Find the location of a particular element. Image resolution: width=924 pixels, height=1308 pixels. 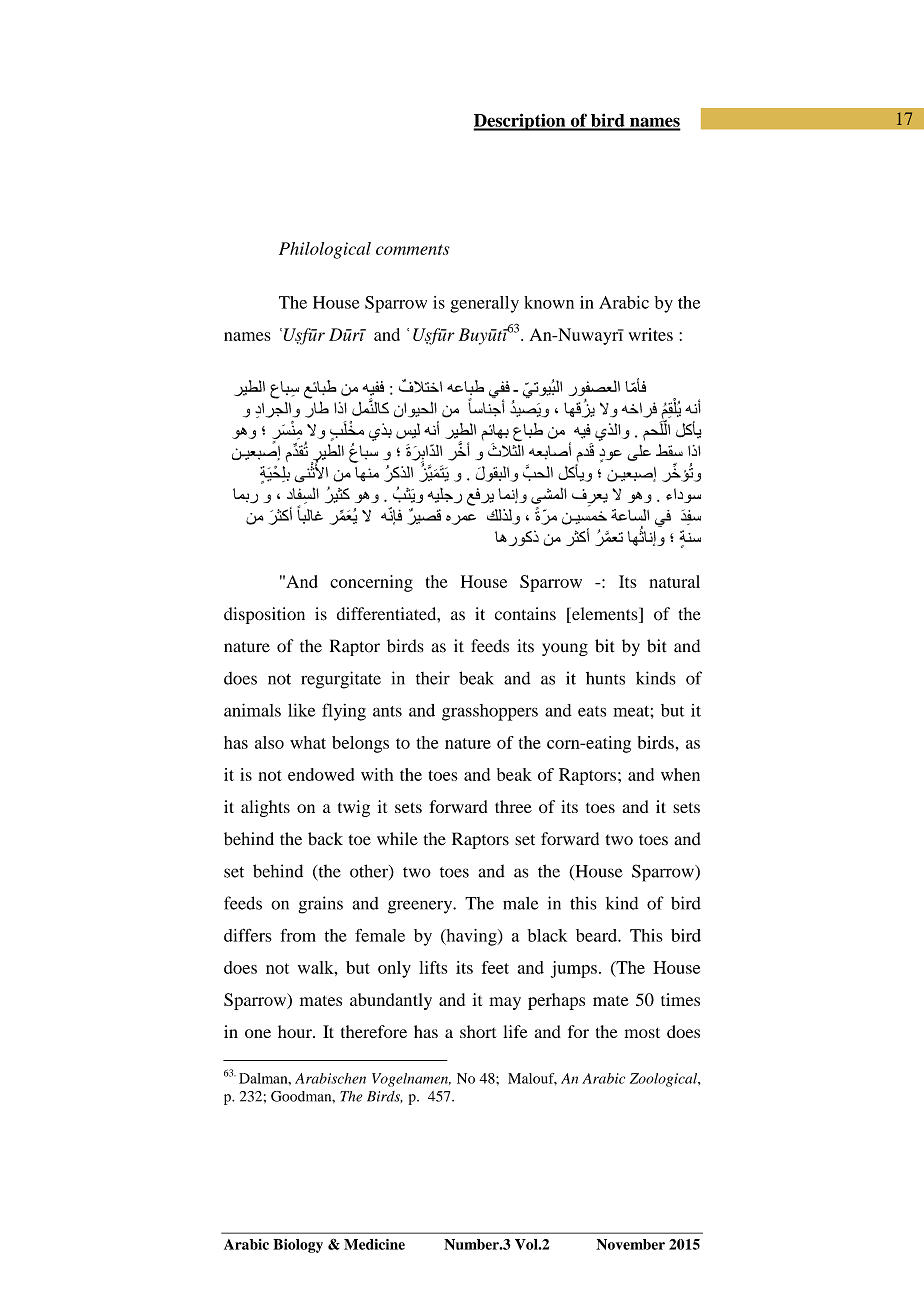

Description is located at coordinates (520, 122).
